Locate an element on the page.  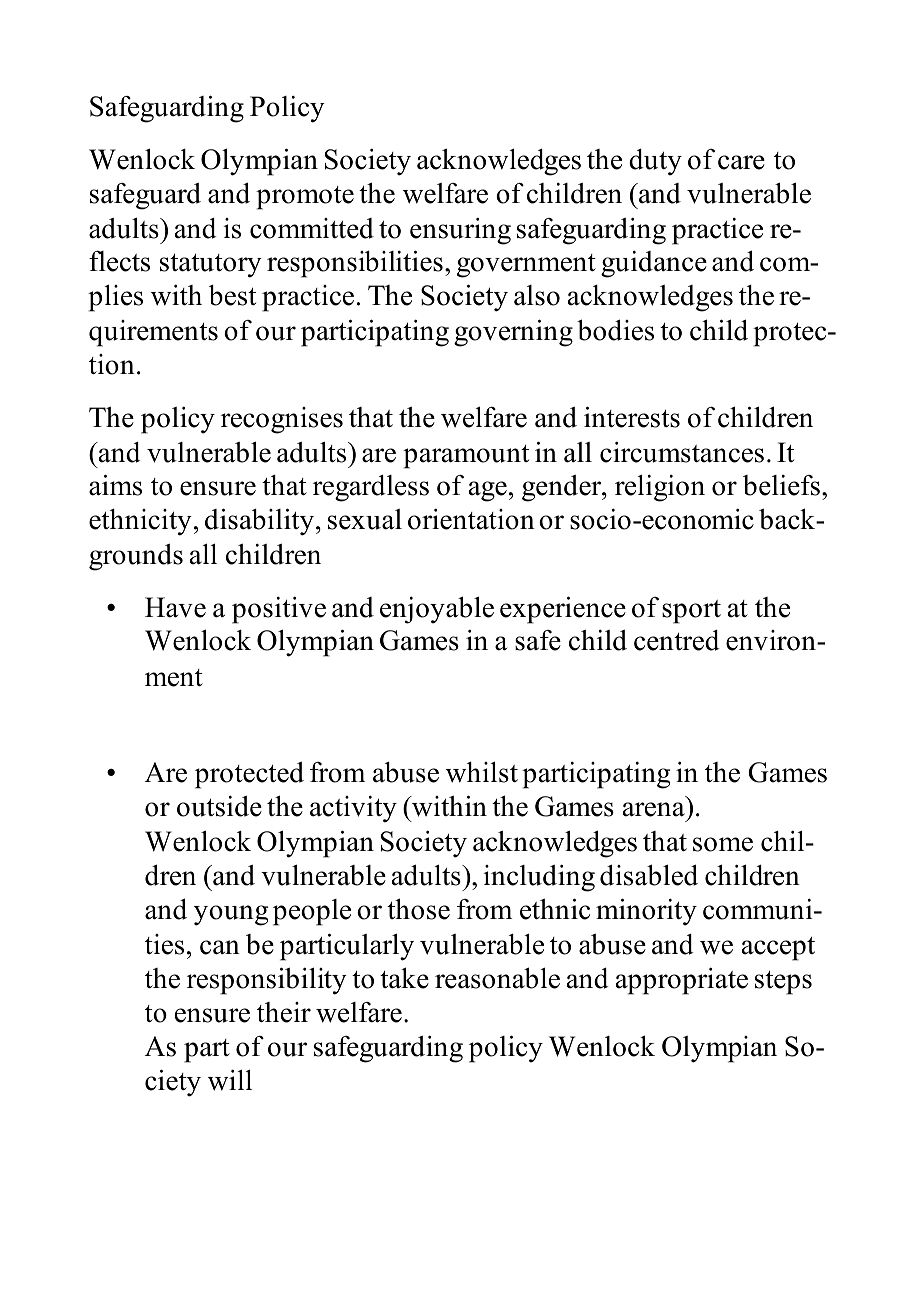
enjoyable is located at coordinates (437, 610).
